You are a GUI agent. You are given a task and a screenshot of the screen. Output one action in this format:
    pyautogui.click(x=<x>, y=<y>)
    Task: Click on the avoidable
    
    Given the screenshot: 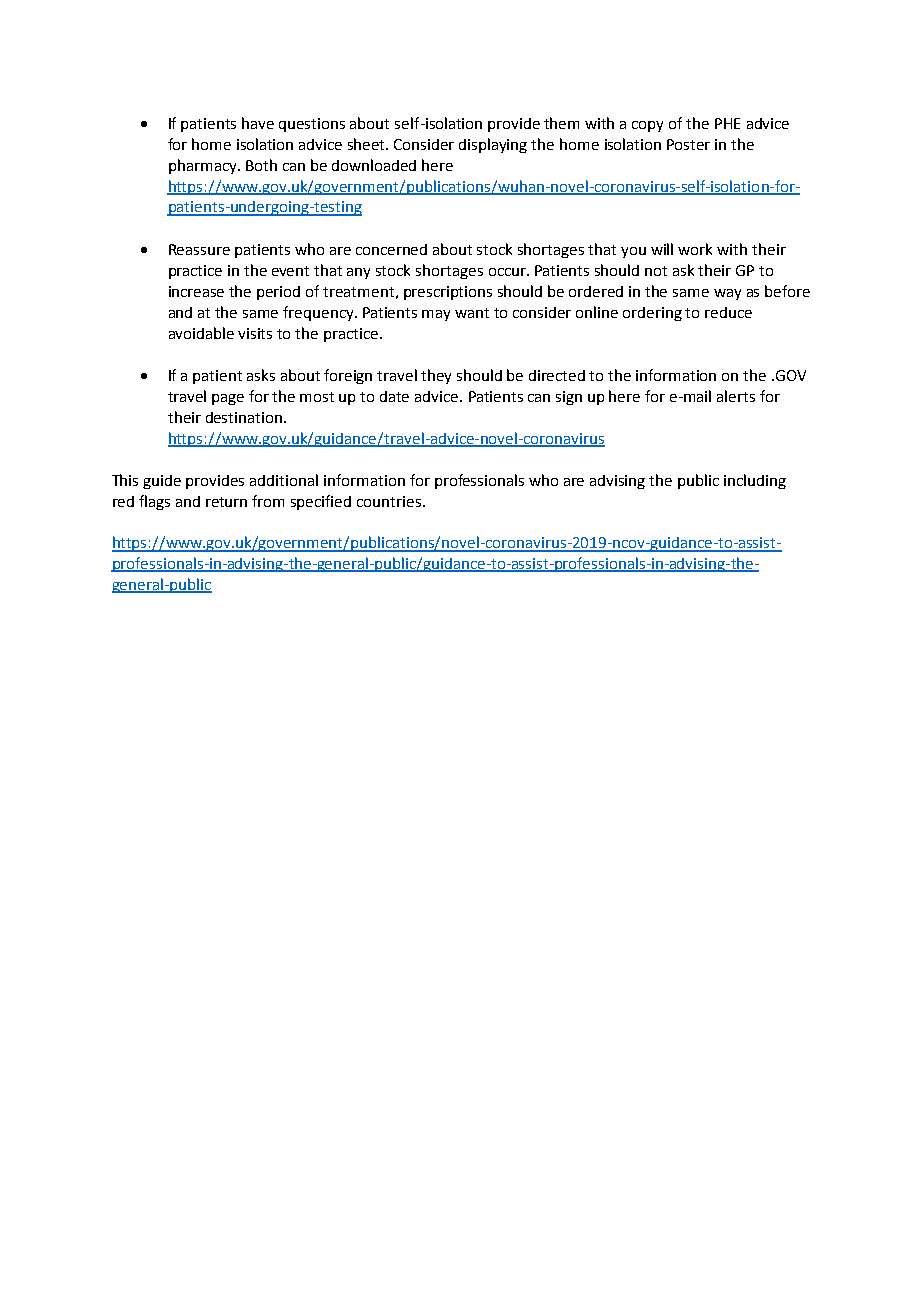 What is the action you would take?
    pyautogui.click(x=201, y=333)
